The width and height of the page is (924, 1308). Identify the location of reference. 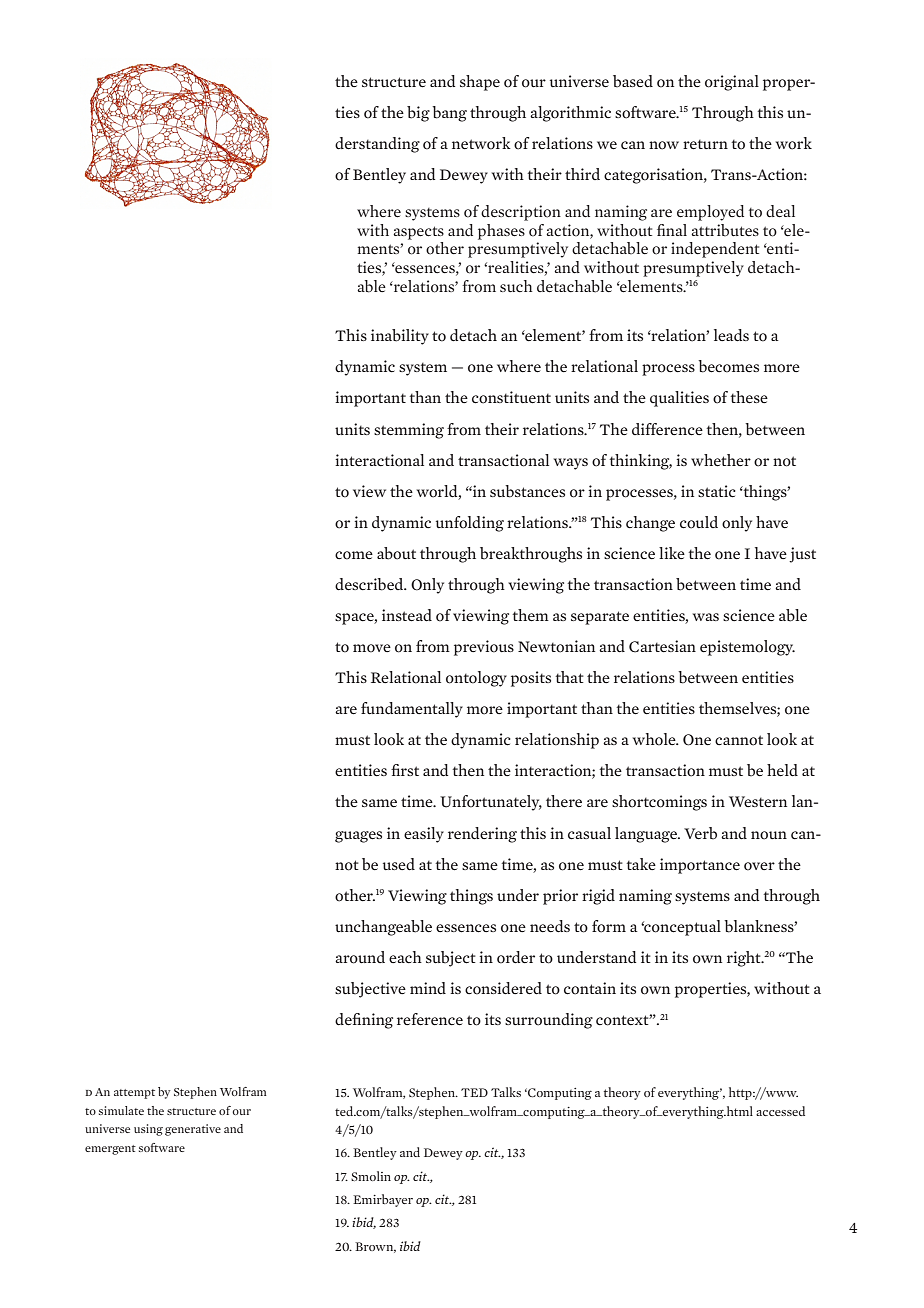
(430, 1019).
